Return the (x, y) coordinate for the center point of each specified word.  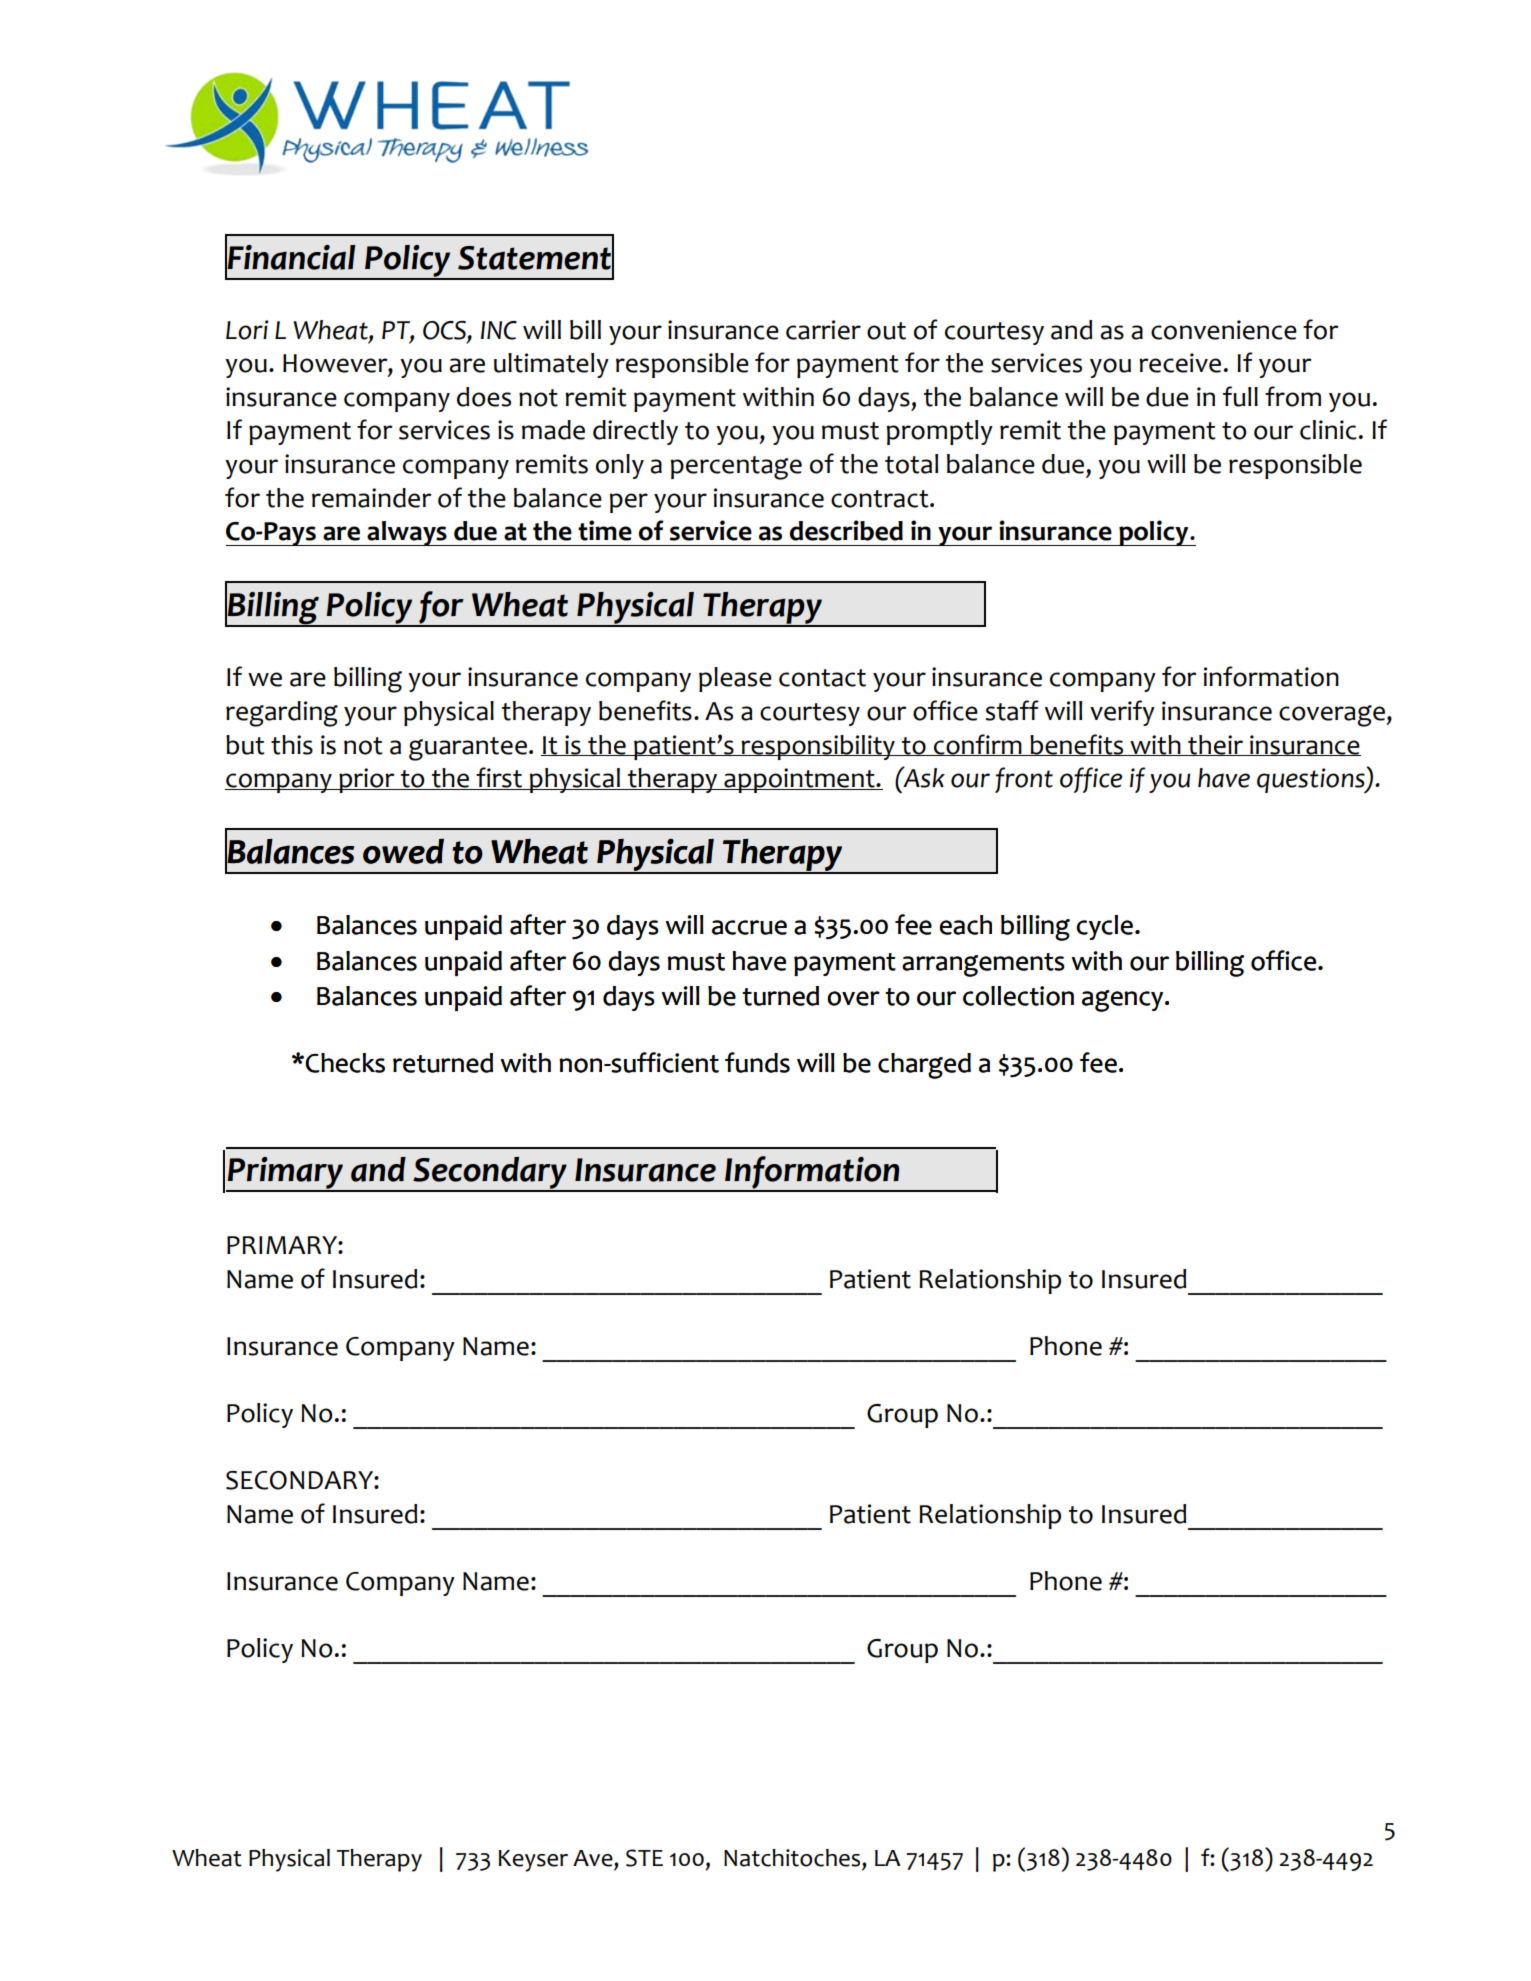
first (499, 778)
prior (367, 780)
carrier (823, 330)
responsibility (818, 747)
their (1215, 745)
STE (644, 1858)
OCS (445, 331)
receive (1180, 363)
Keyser (533, 1861)
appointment (799, 780)
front (1024, 780)
